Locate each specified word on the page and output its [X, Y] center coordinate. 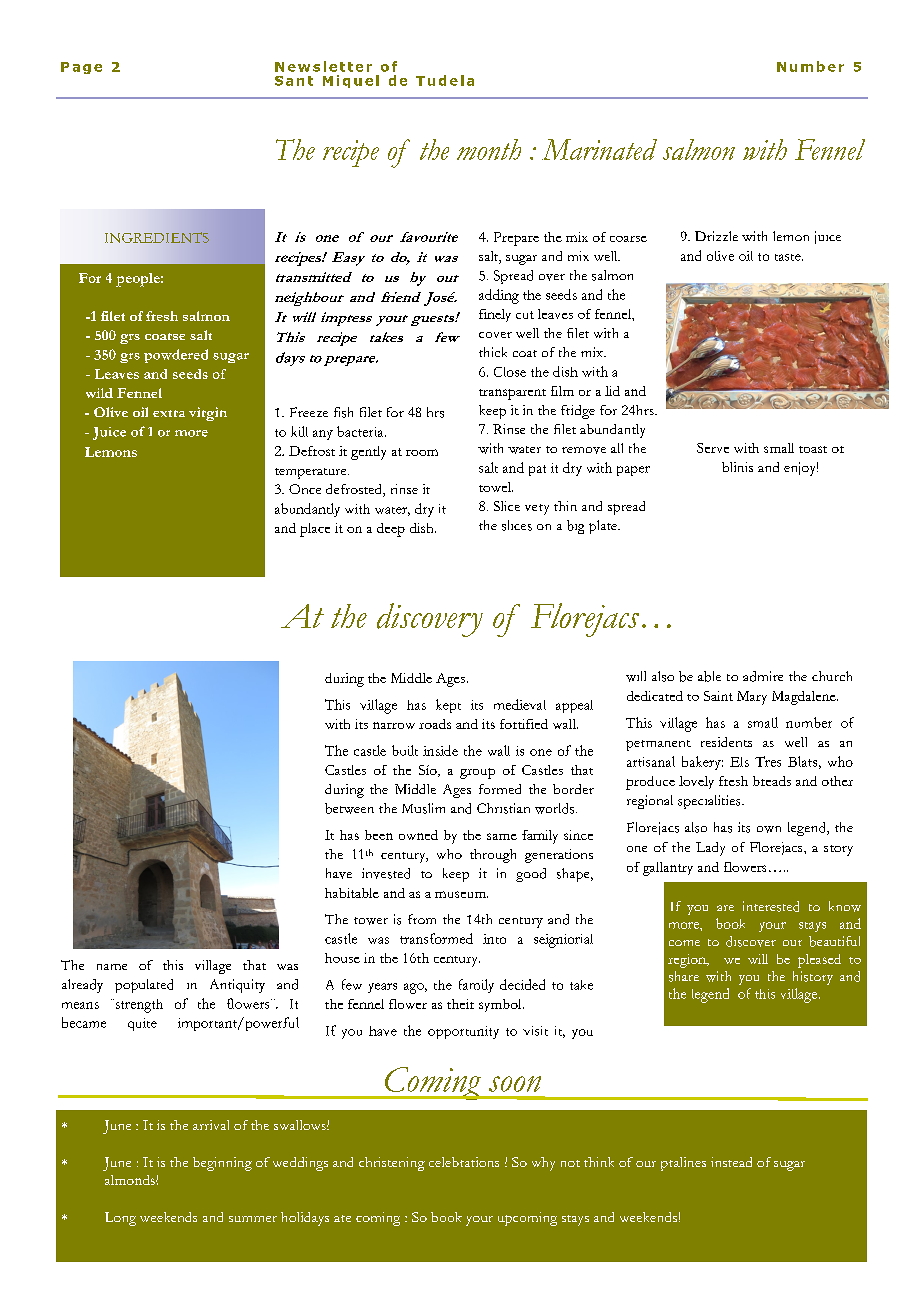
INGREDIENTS [157, 237]
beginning [222, 1164]
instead [731, 1162]
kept [448, 706]
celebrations [464, 1162]
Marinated [599, 149]
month [489, 149]
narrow [394, 725]
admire [763, 676]
